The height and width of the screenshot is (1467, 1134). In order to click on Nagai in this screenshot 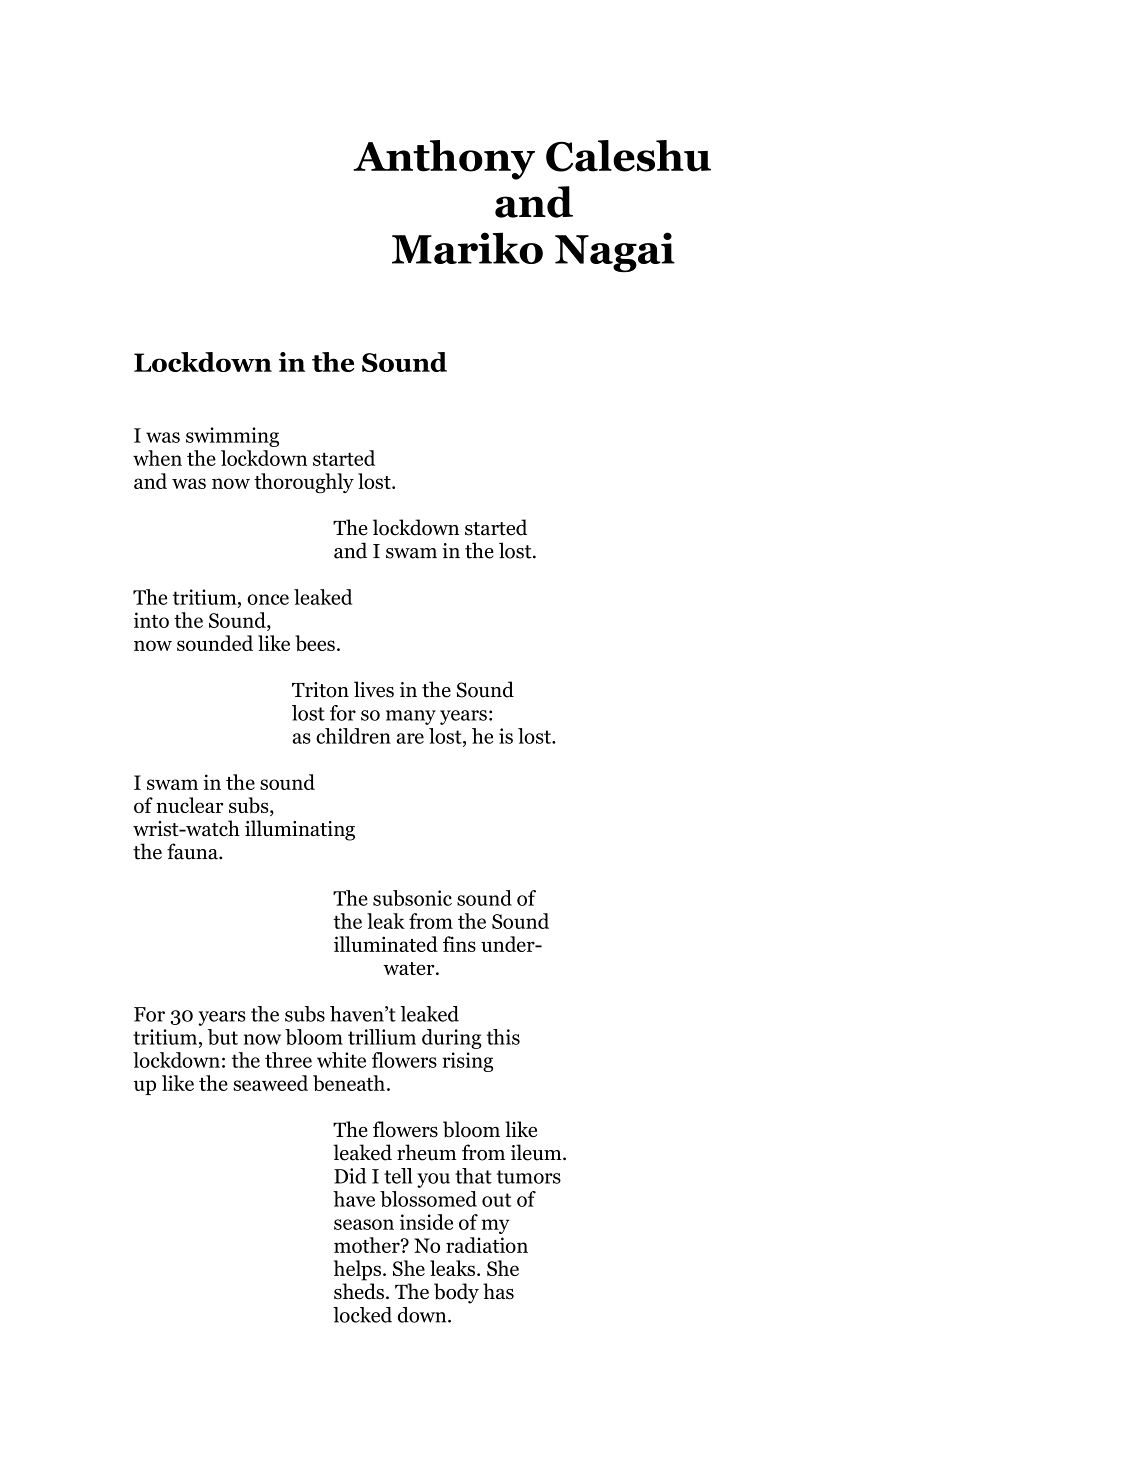, I will do `click(615, 252)`.
